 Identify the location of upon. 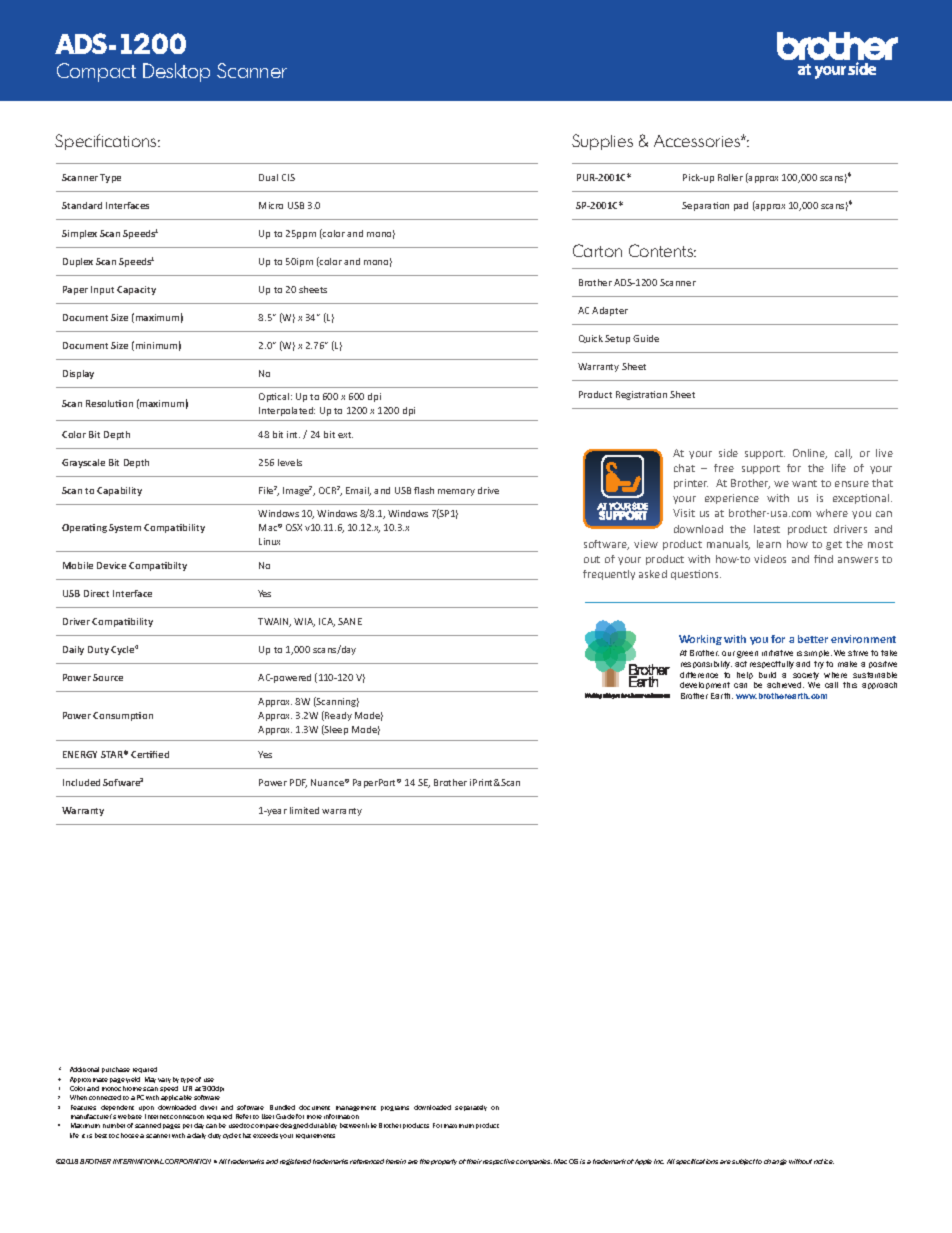
(146, 1108).
